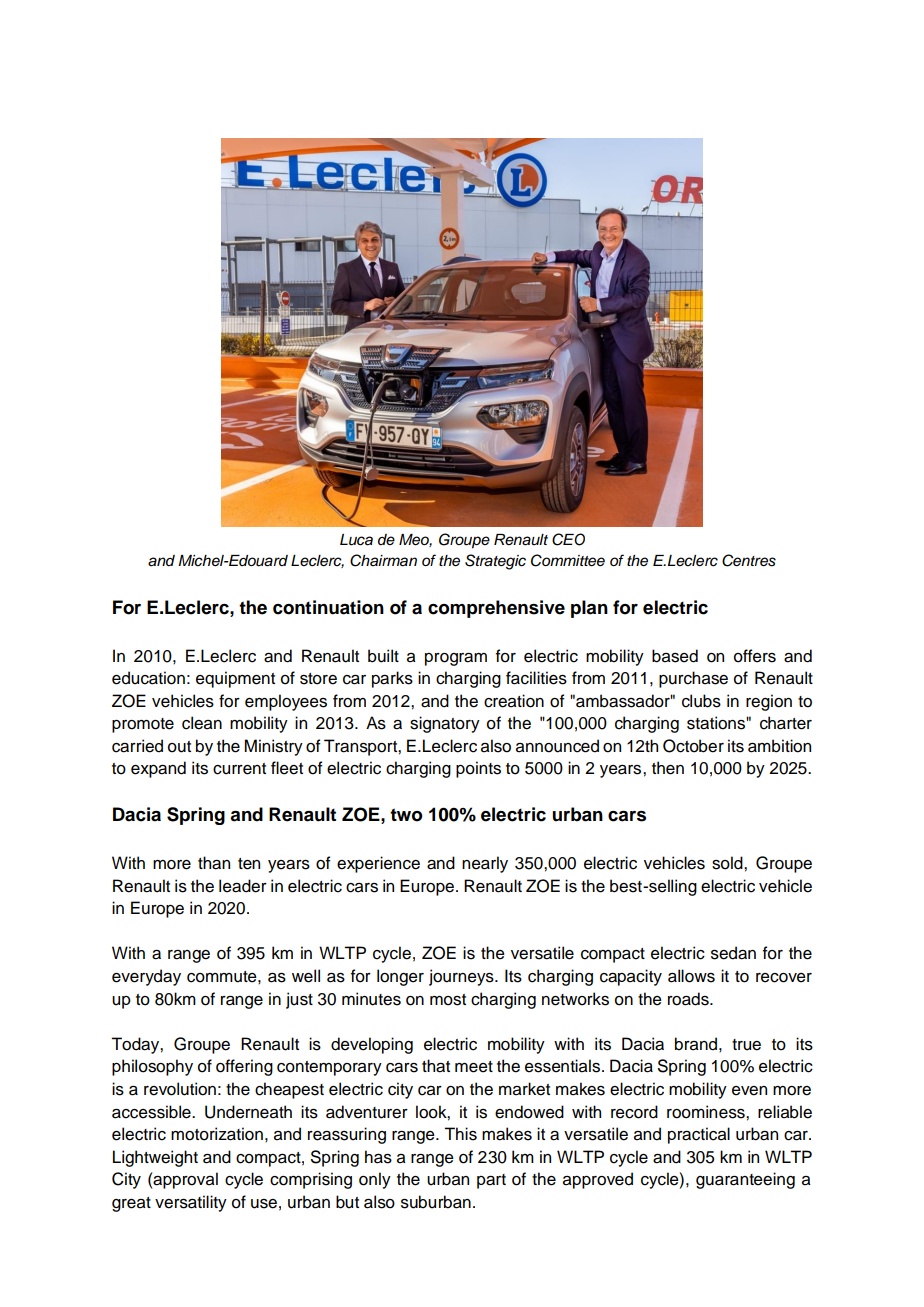 This screenshot has height=1307, width=924. Describe the element at coordinates (202, 723) in the screenshot. I see `clean` at that location.
